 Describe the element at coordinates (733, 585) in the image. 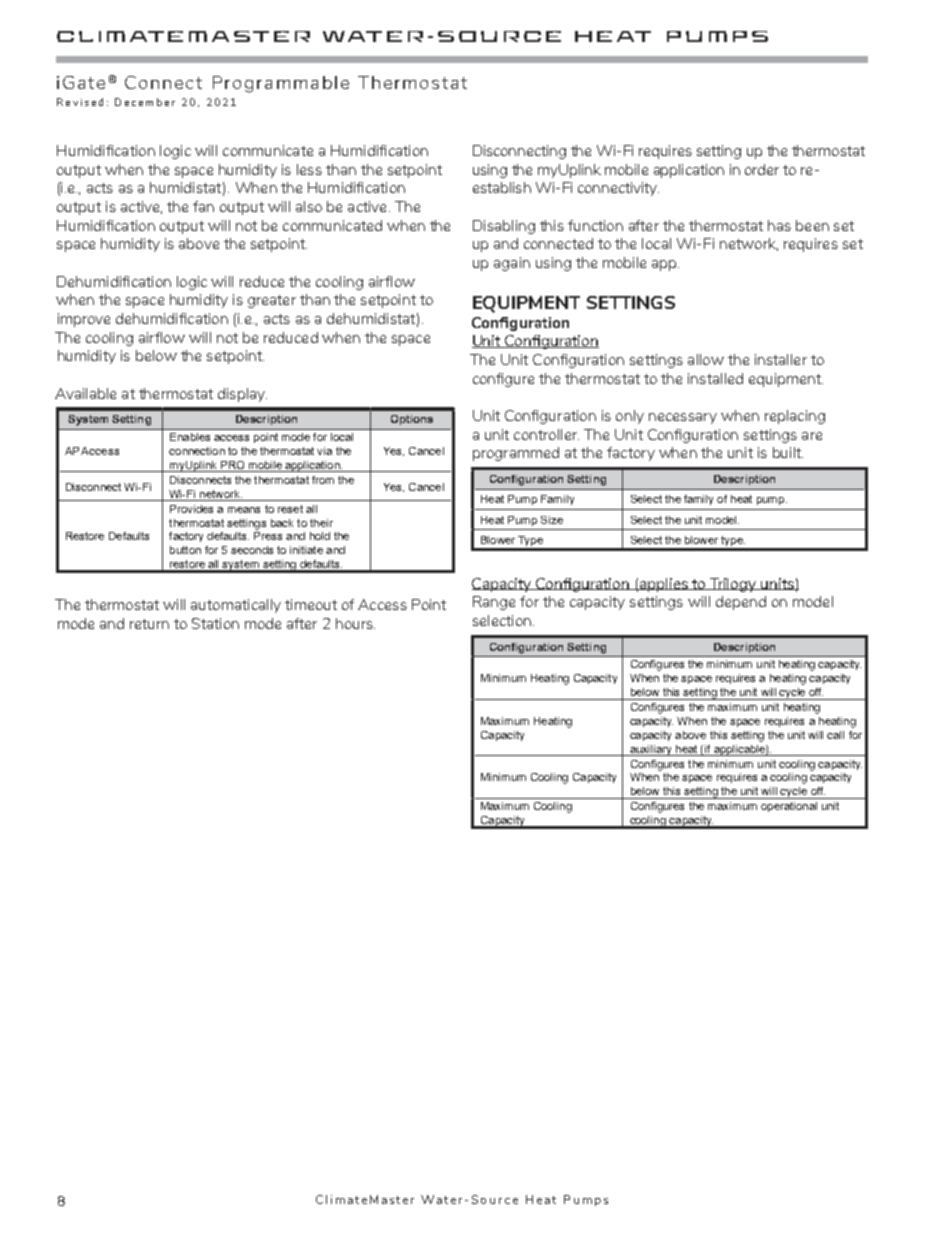

I see `Trilogy` at that location.
